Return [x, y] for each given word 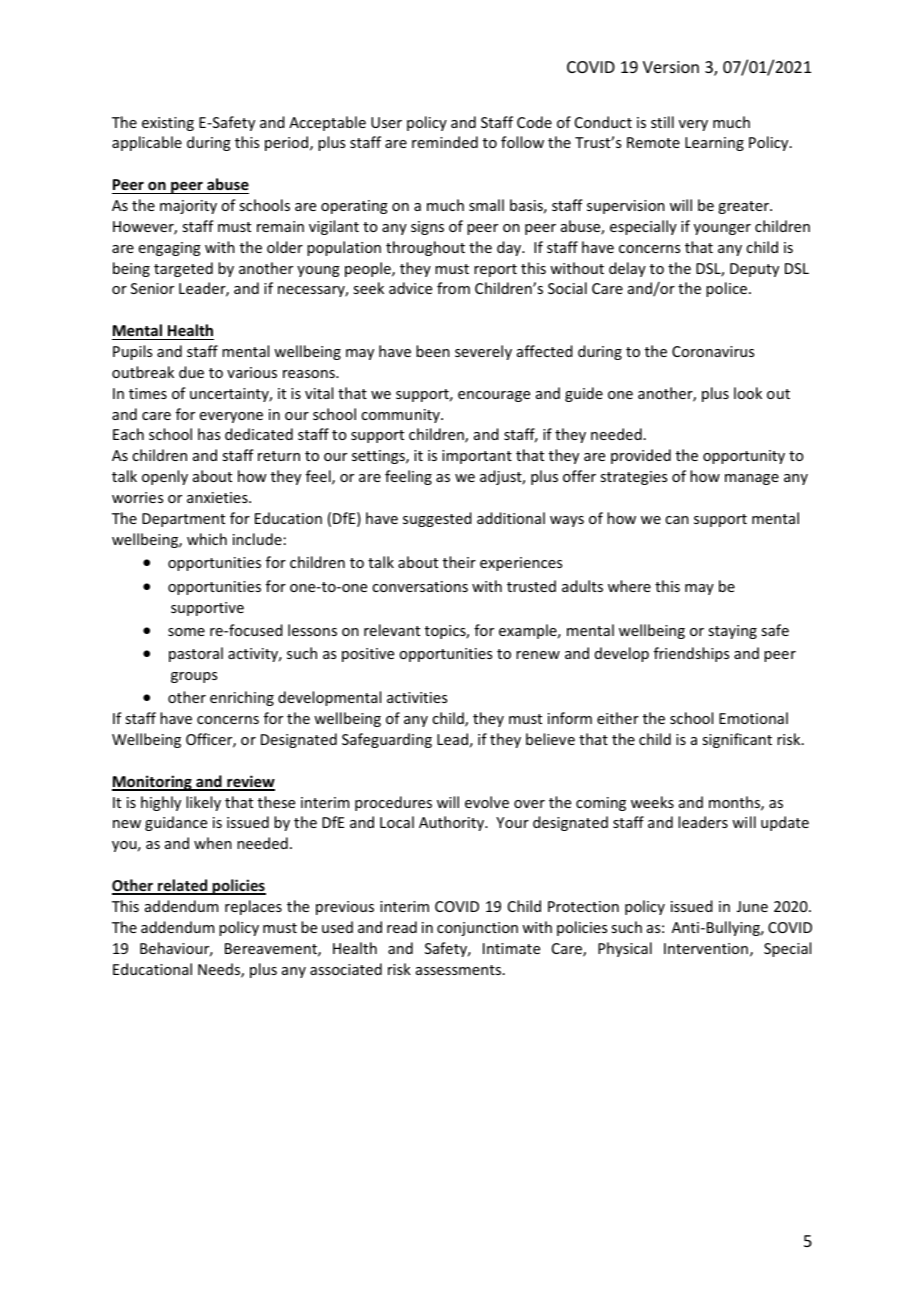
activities [417, 697]
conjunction [477, 929]
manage [752, 479]
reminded [445, 142]
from [453, 288]
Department [183, 520]
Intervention [706, 948]
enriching [242, 698]
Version [671, 67]
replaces [253, 907]
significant [737, 740]
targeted [183, 269]
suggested [437, 519]
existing [168, 124]
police [728, 289]
